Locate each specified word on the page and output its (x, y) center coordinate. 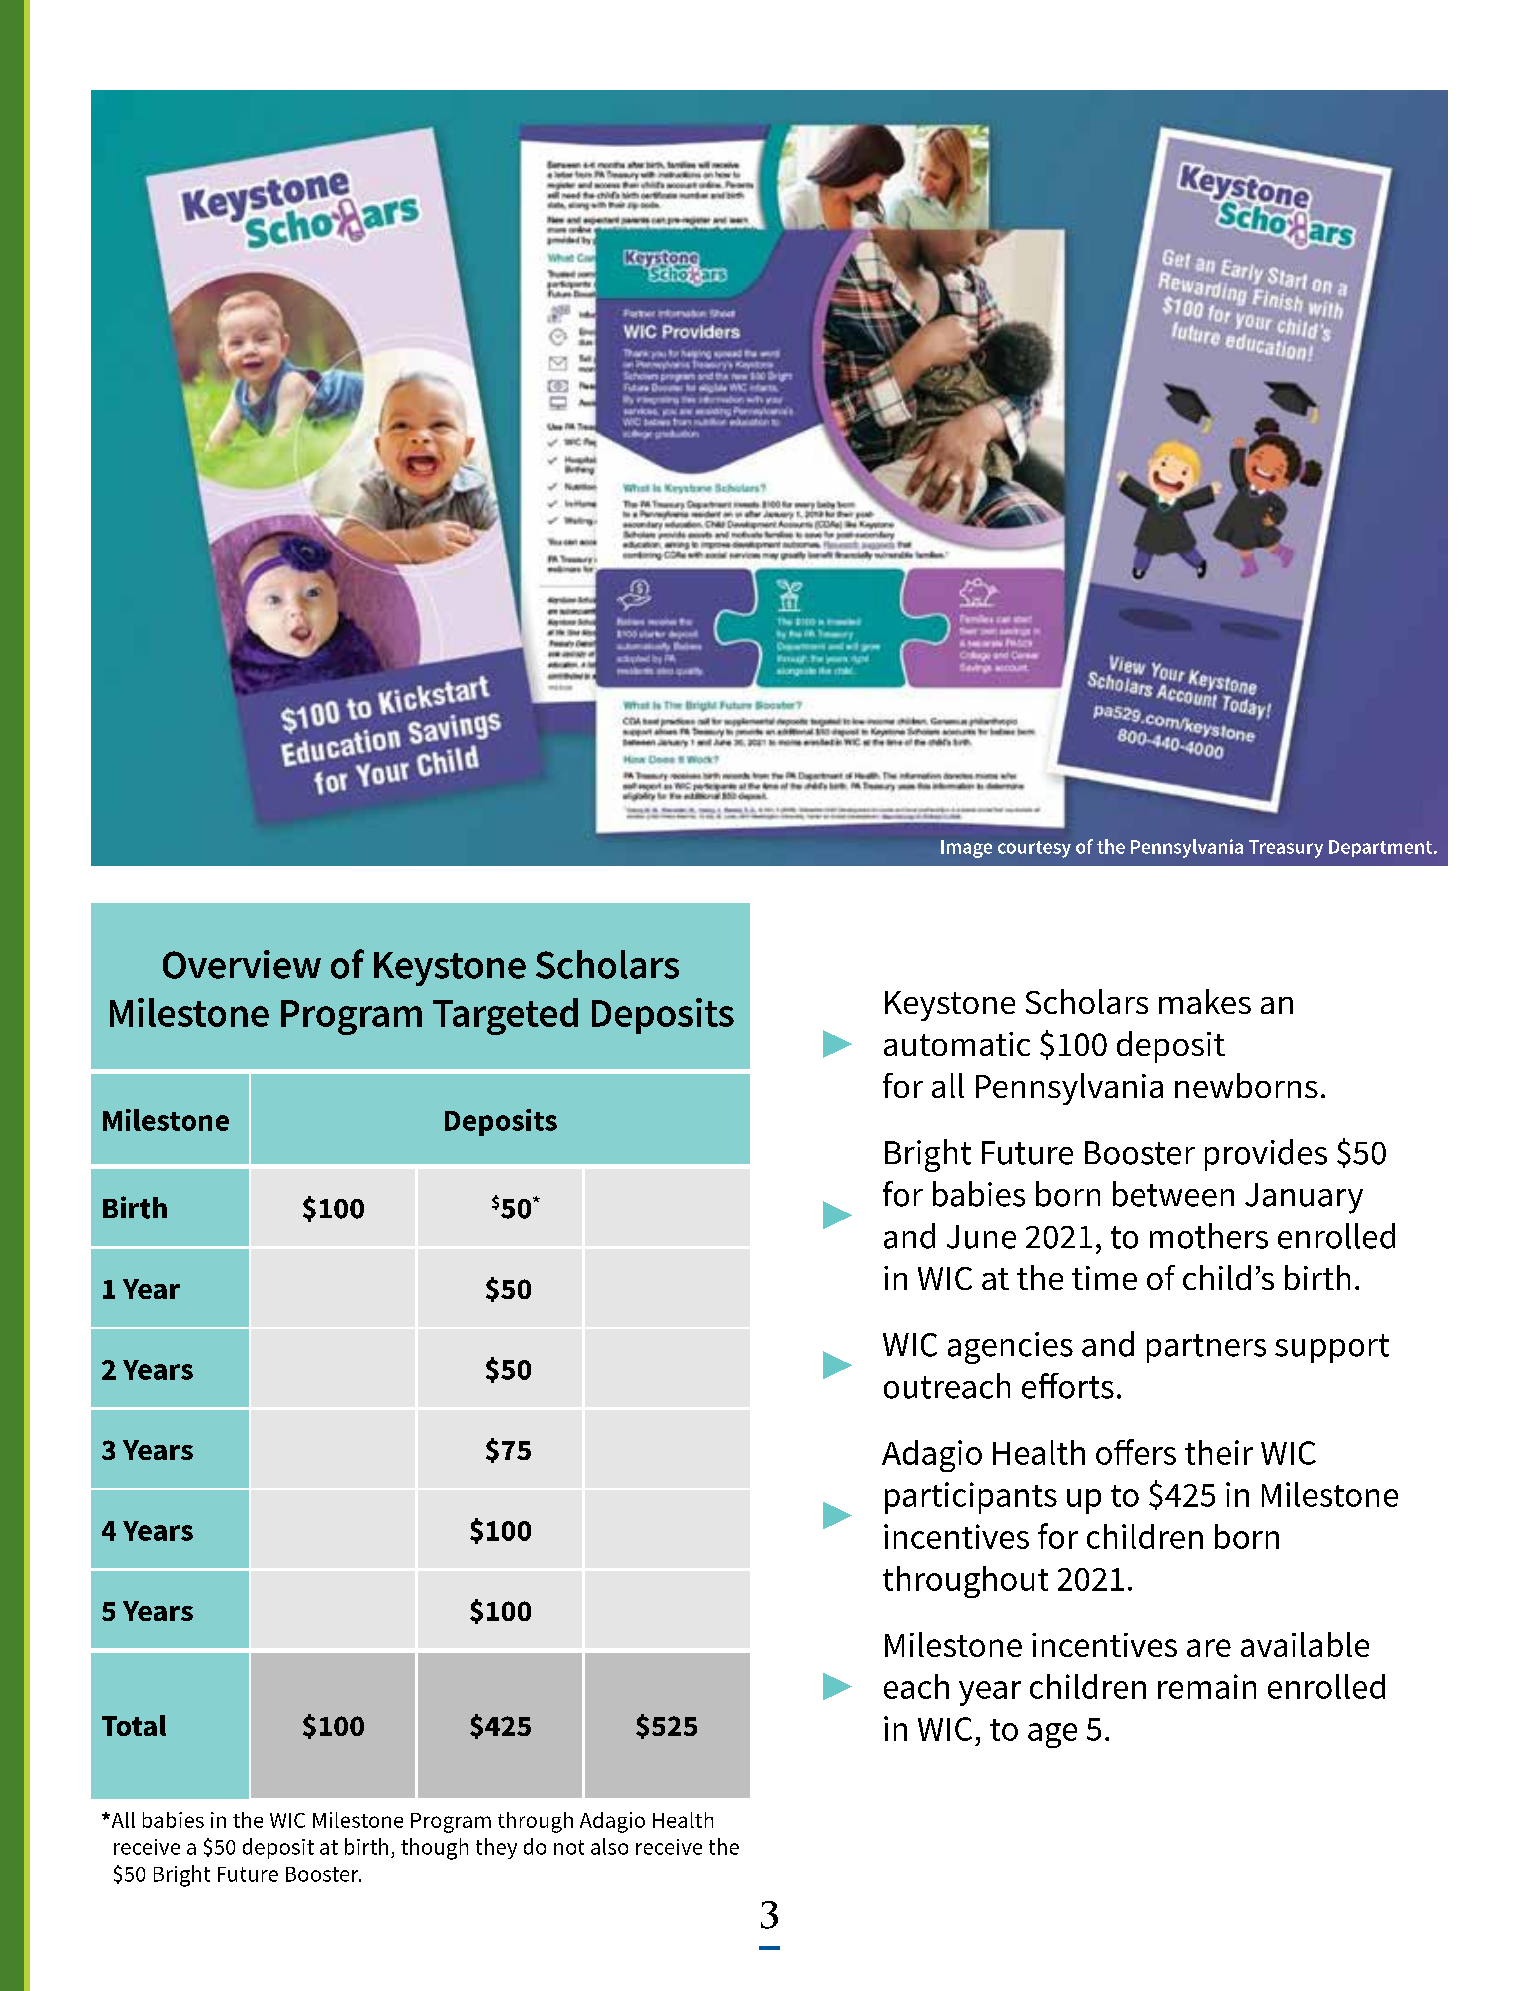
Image (966, 849)
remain (1207, 1686)
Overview (242, 964)
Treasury (1286, 849)
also (609, 1846)
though (434, 1849)
